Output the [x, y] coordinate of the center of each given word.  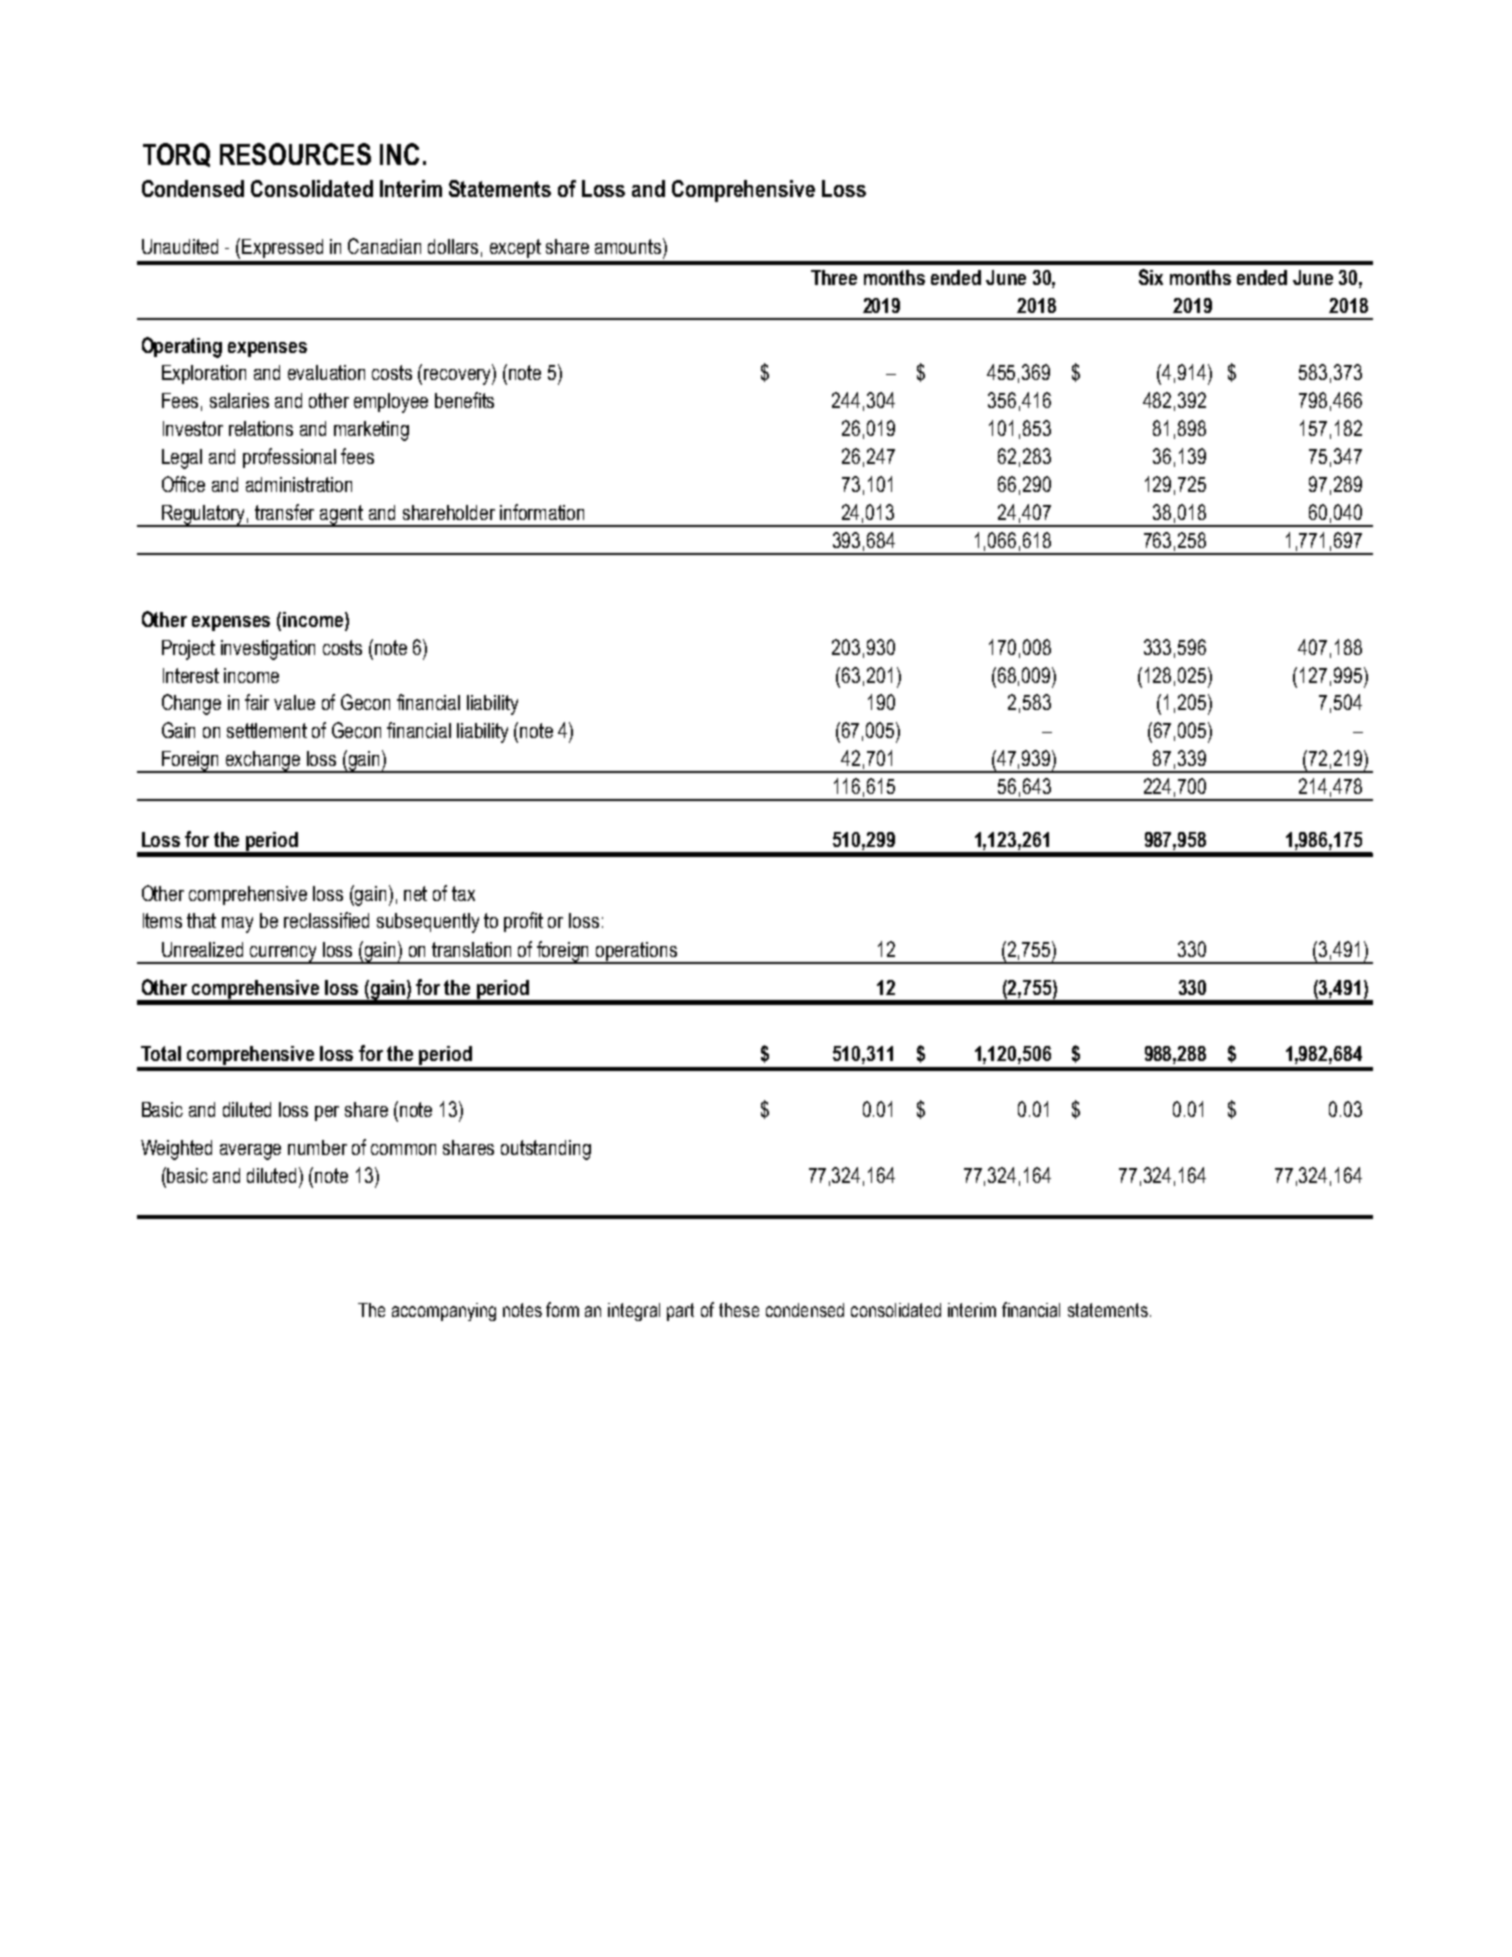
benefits [464, 400]
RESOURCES [295, 154]
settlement [267, 730]
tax [463, 893]
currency [284, 954]
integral [634, 1312]
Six [1151, 277]
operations [636, 952]
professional [289, 458]
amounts [629, 246]
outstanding [546, 1150]
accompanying [444, 1312]
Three [834, 277]
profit [523, 922]
